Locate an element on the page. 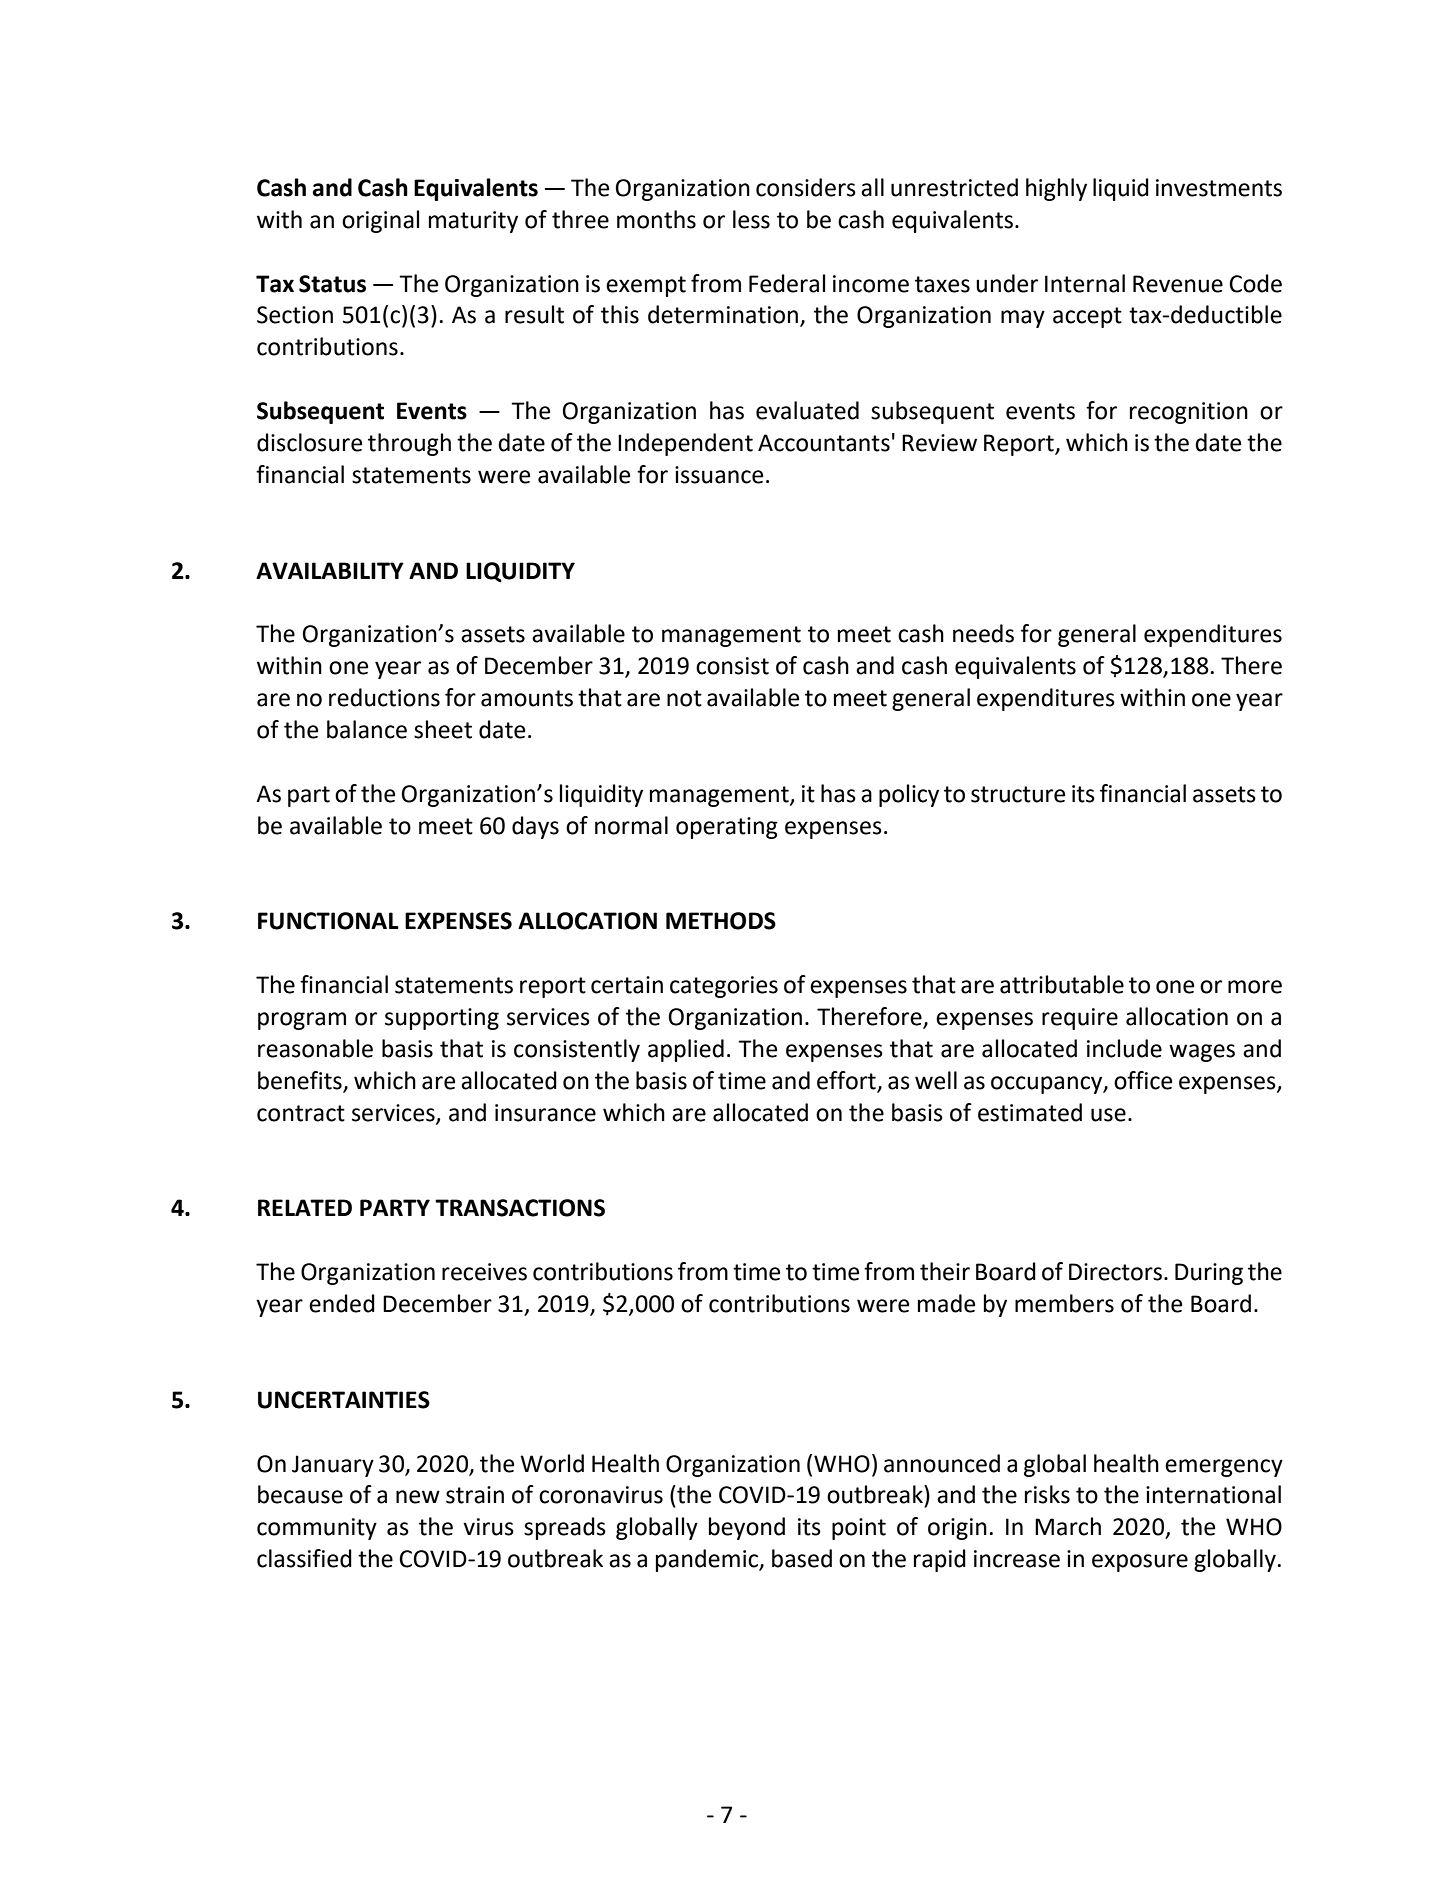  beyond is located at coordinates (747, 1528).
